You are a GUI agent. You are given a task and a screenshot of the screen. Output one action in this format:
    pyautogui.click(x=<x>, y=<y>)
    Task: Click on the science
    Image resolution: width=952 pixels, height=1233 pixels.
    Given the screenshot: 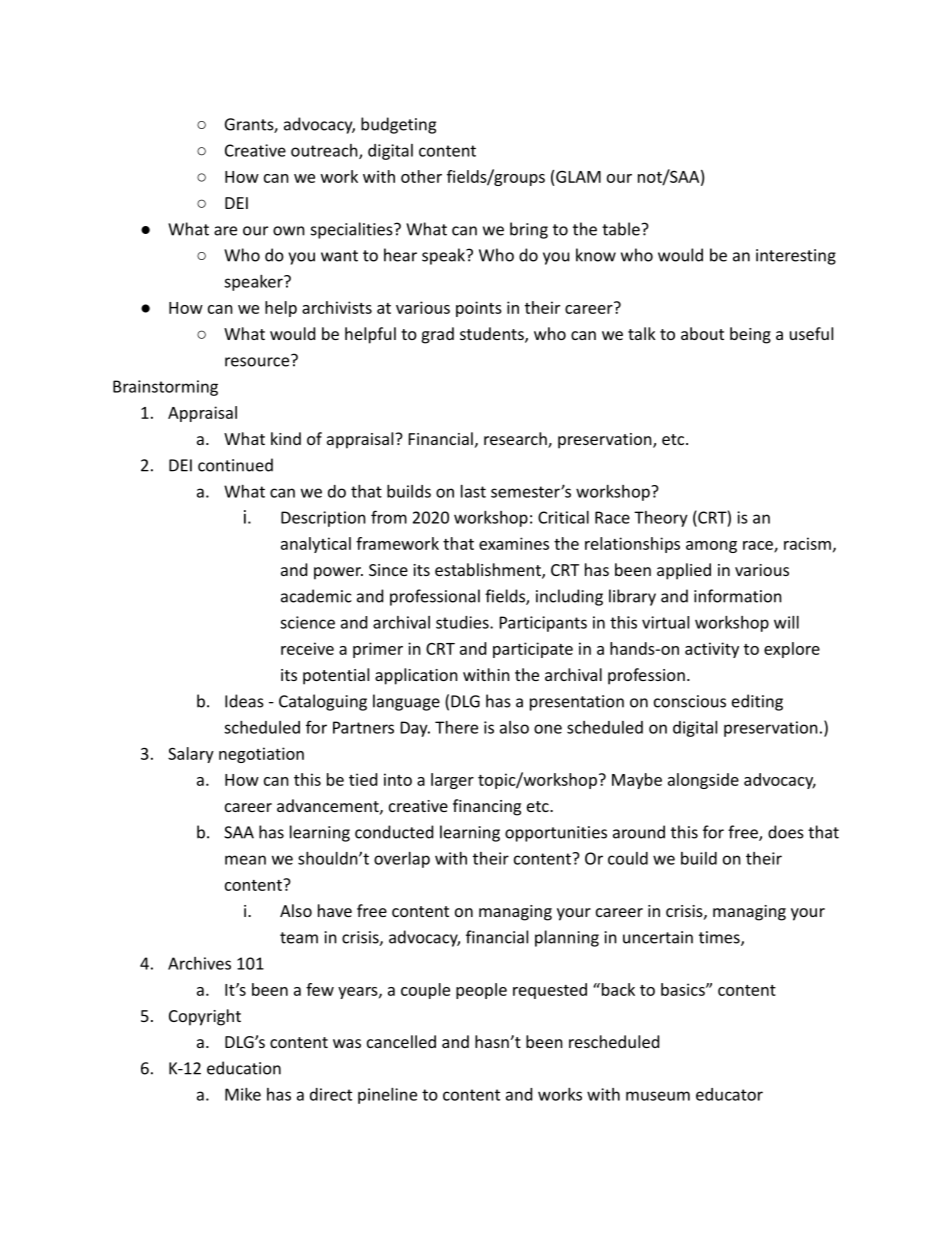 What is the action you would take?
    pyautogui.click(x=307, y=622)
